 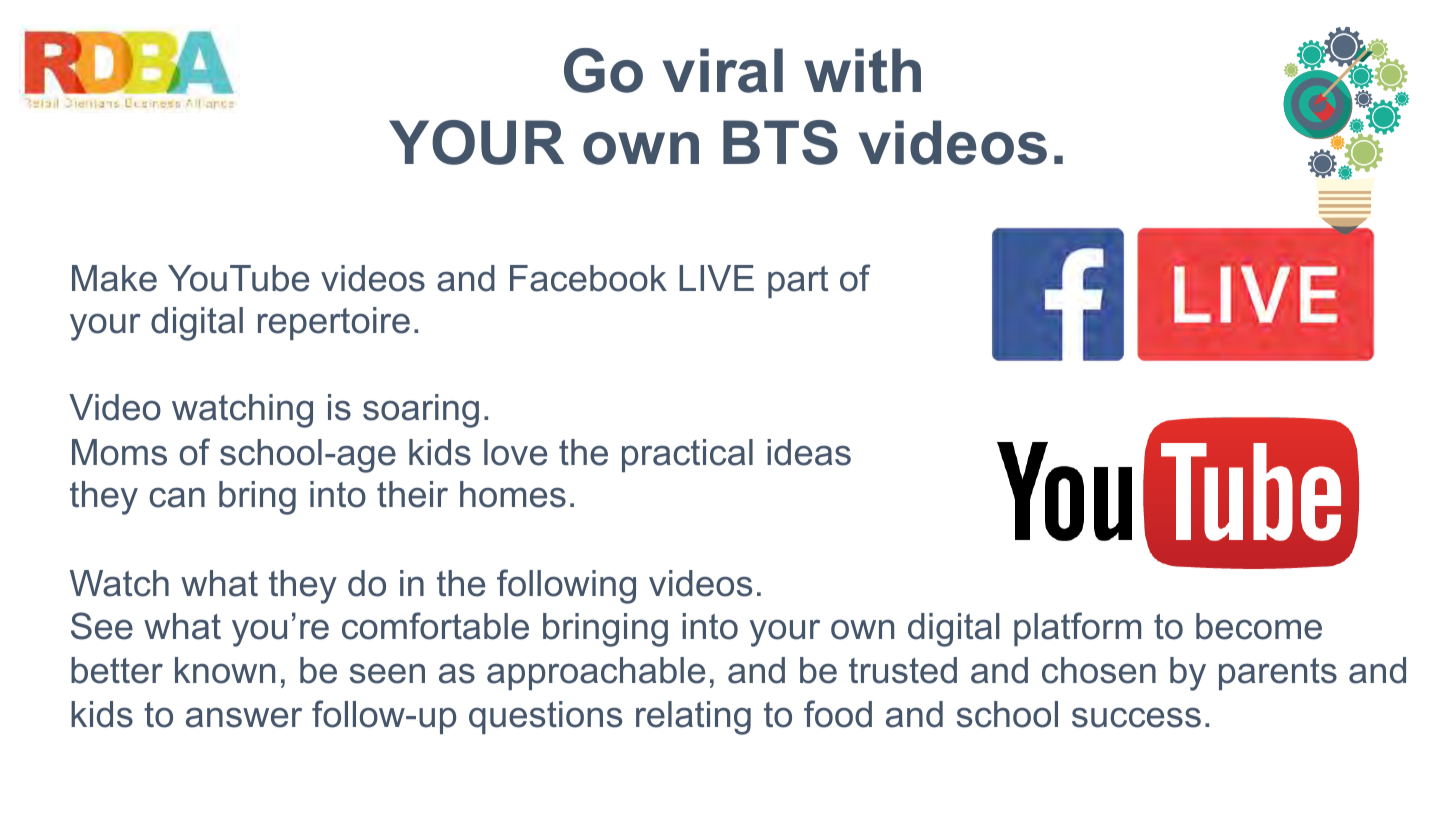 I want to click on BTS, so click(x=780, y=142).
